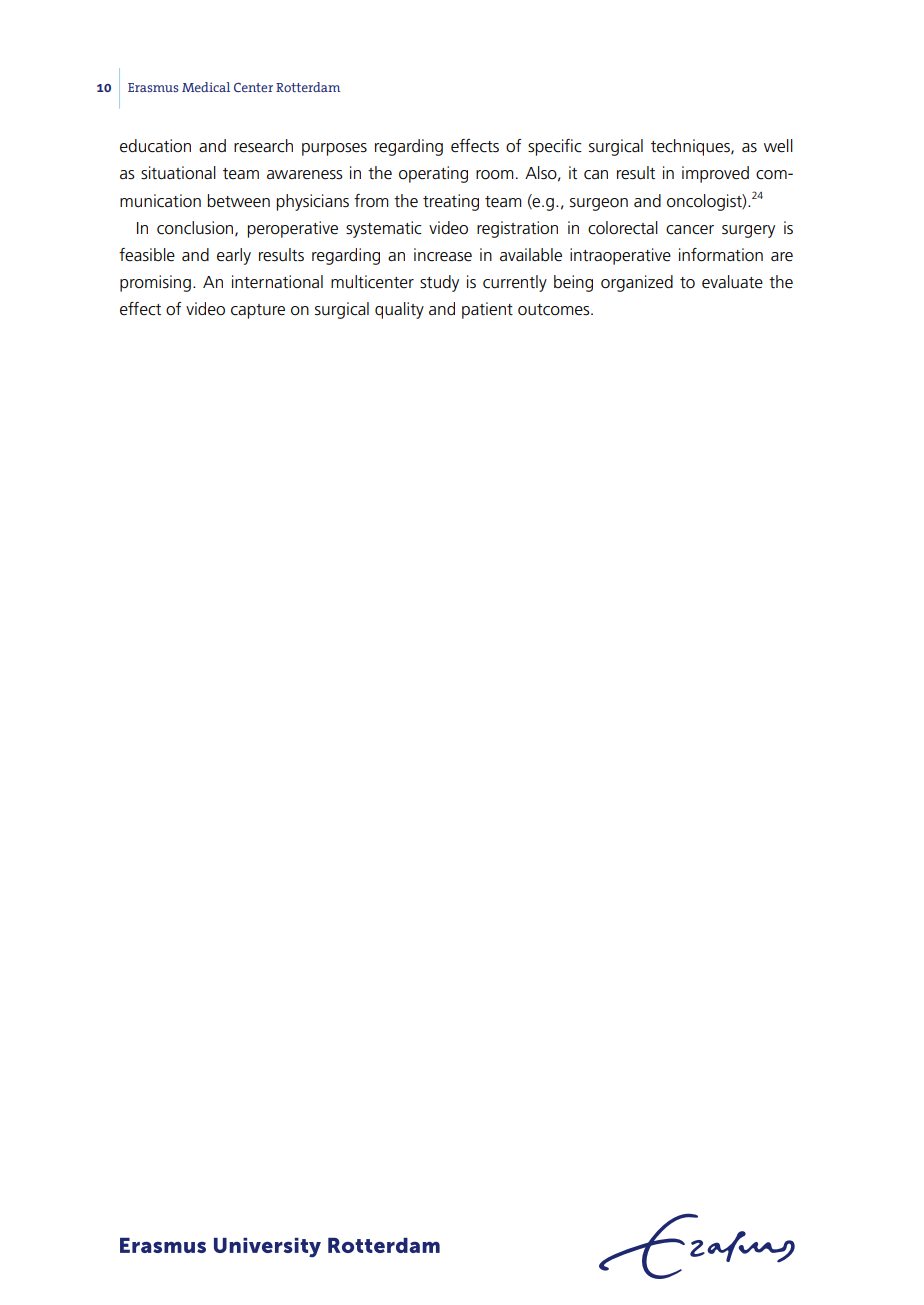  I want to click on surgeon, so click(599, 204).
